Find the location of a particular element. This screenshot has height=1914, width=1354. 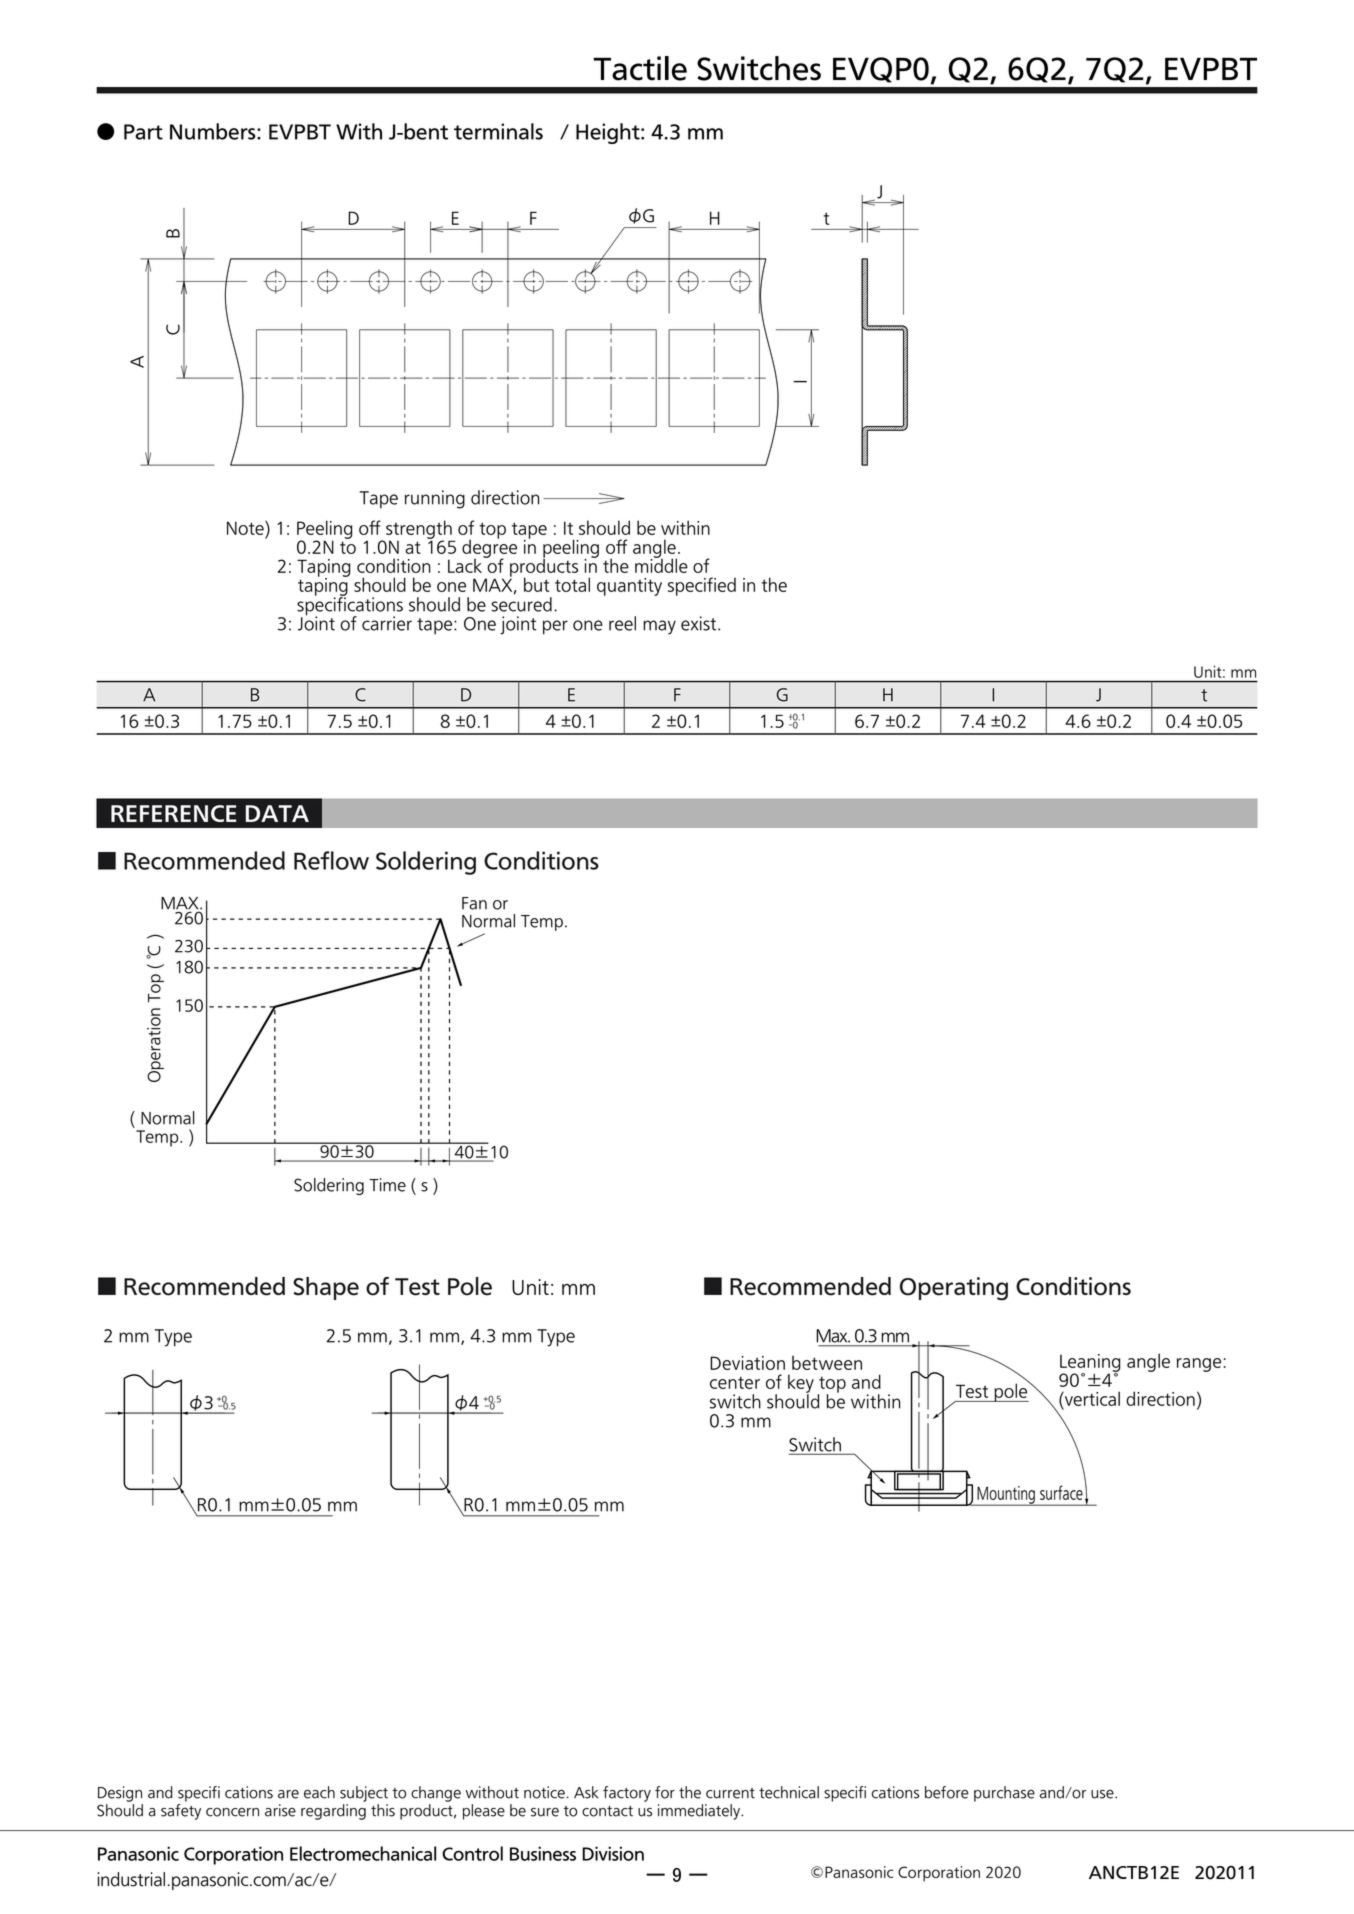

Tactile is located at coordinates (640, 68).
